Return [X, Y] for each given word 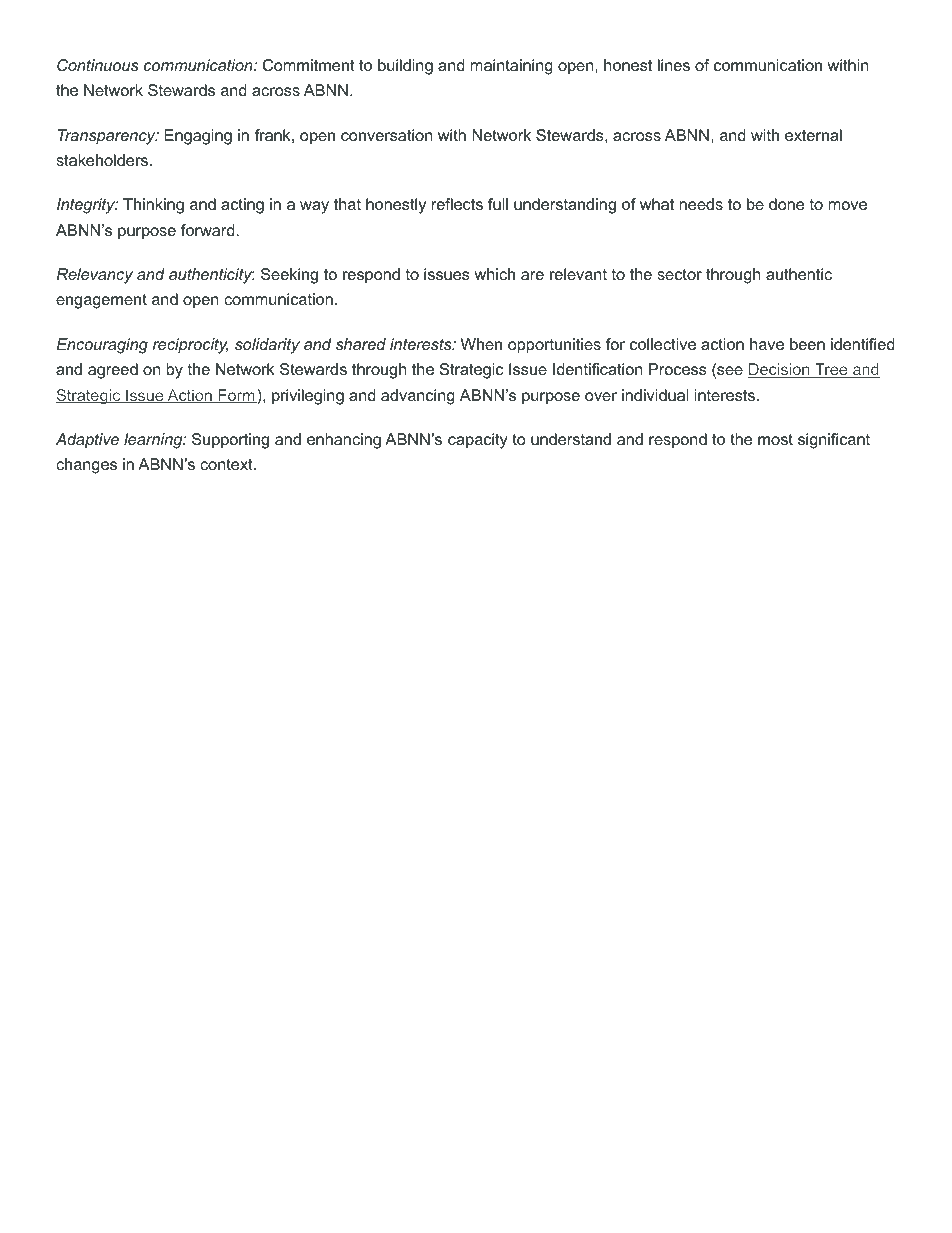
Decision [780, 370]
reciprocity [190, 346]
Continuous [98, 65]
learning [154, 441]
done [786, 204]
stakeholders [102, 160]
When [481, 344]
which [495, 274]
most [775, 439]
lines [674, 65]
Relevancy [95, 276]
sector [679, 274]
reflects [457, 204]
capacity [478, 441]
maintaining [512, 67]
